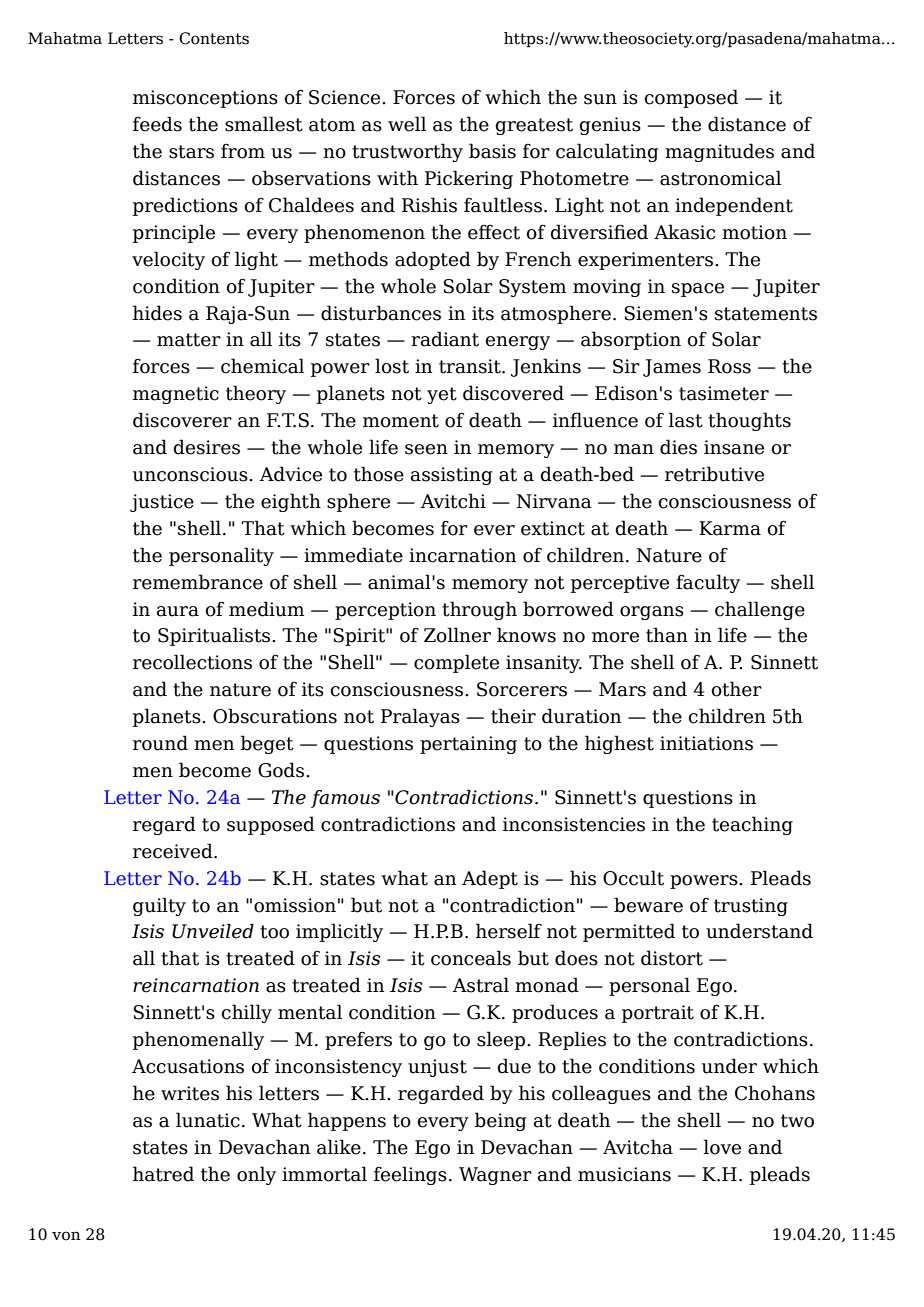 The width and height of the document is (924, 1307). I want to click on famous, so click(345, 799).
